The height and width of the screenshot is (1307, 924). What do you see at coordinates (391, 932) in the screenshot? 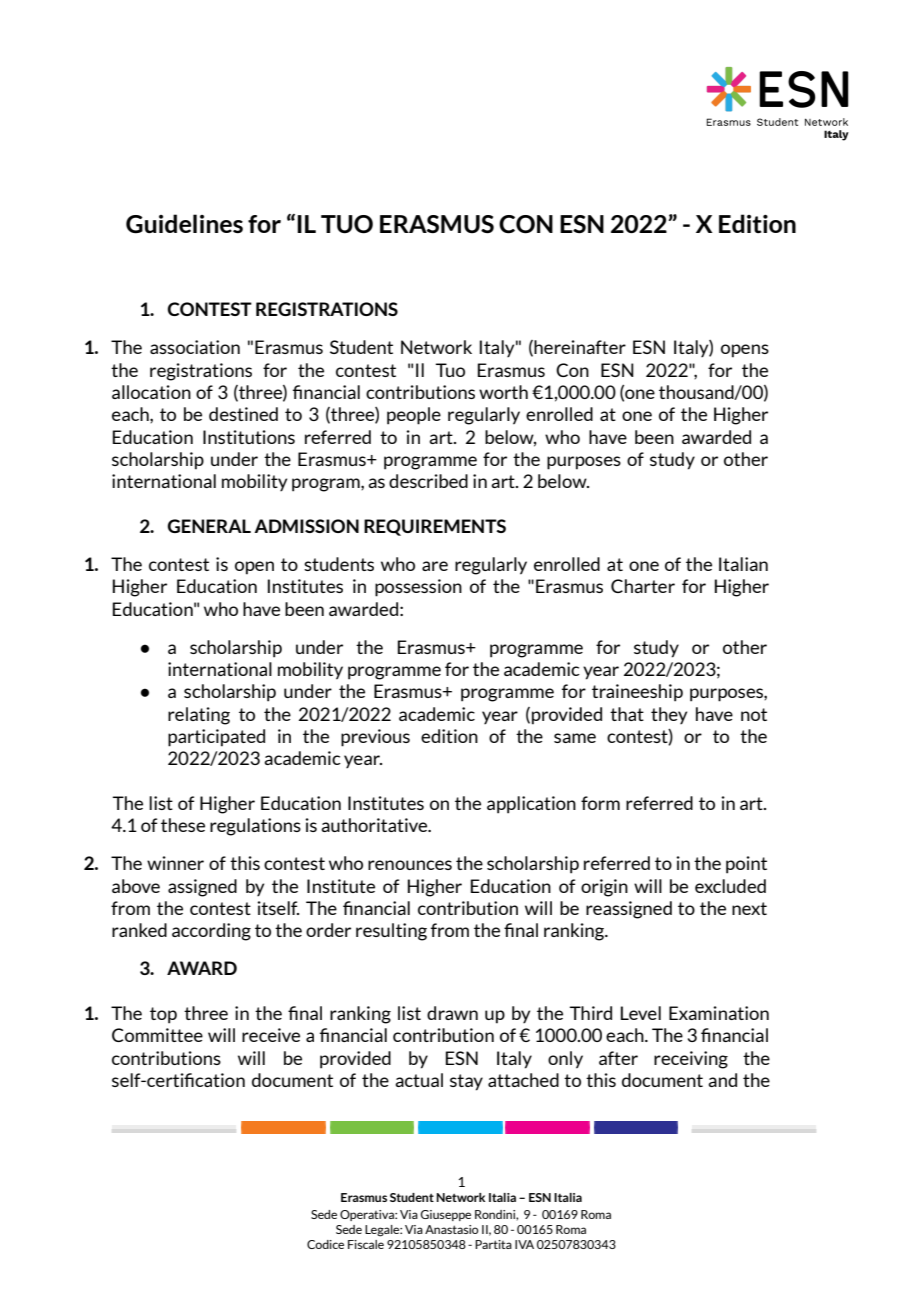
I see `resulting` at bounding box center [391, 932].
